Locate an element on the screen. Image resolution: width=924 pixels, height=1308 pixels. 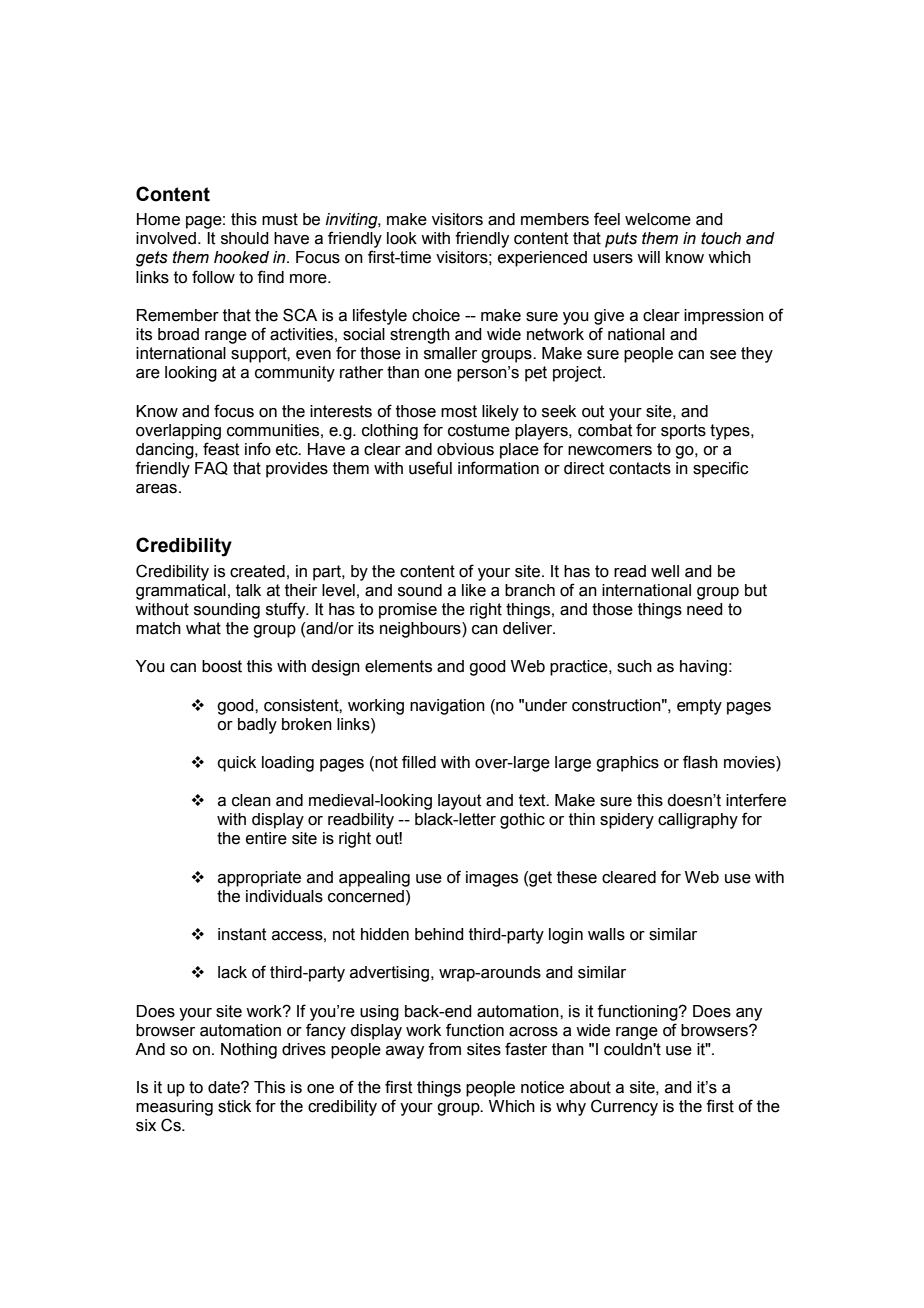
quick is located at coordinates (237, 764).
